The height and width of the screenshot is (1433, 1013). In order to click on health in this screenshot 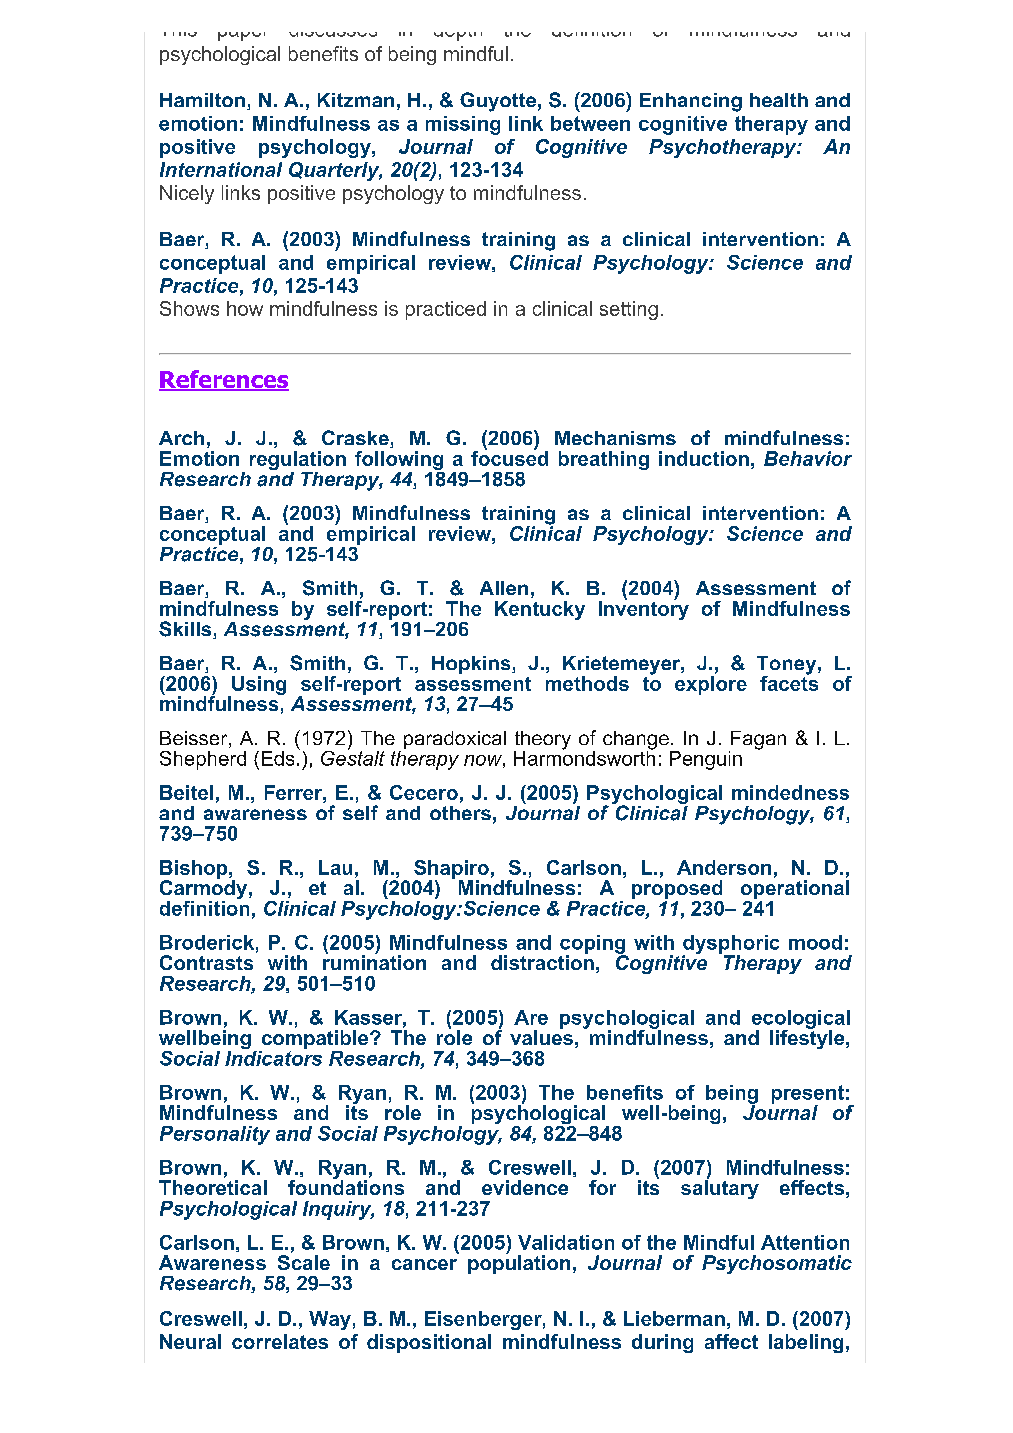, I will do `click(779, 100)`.
